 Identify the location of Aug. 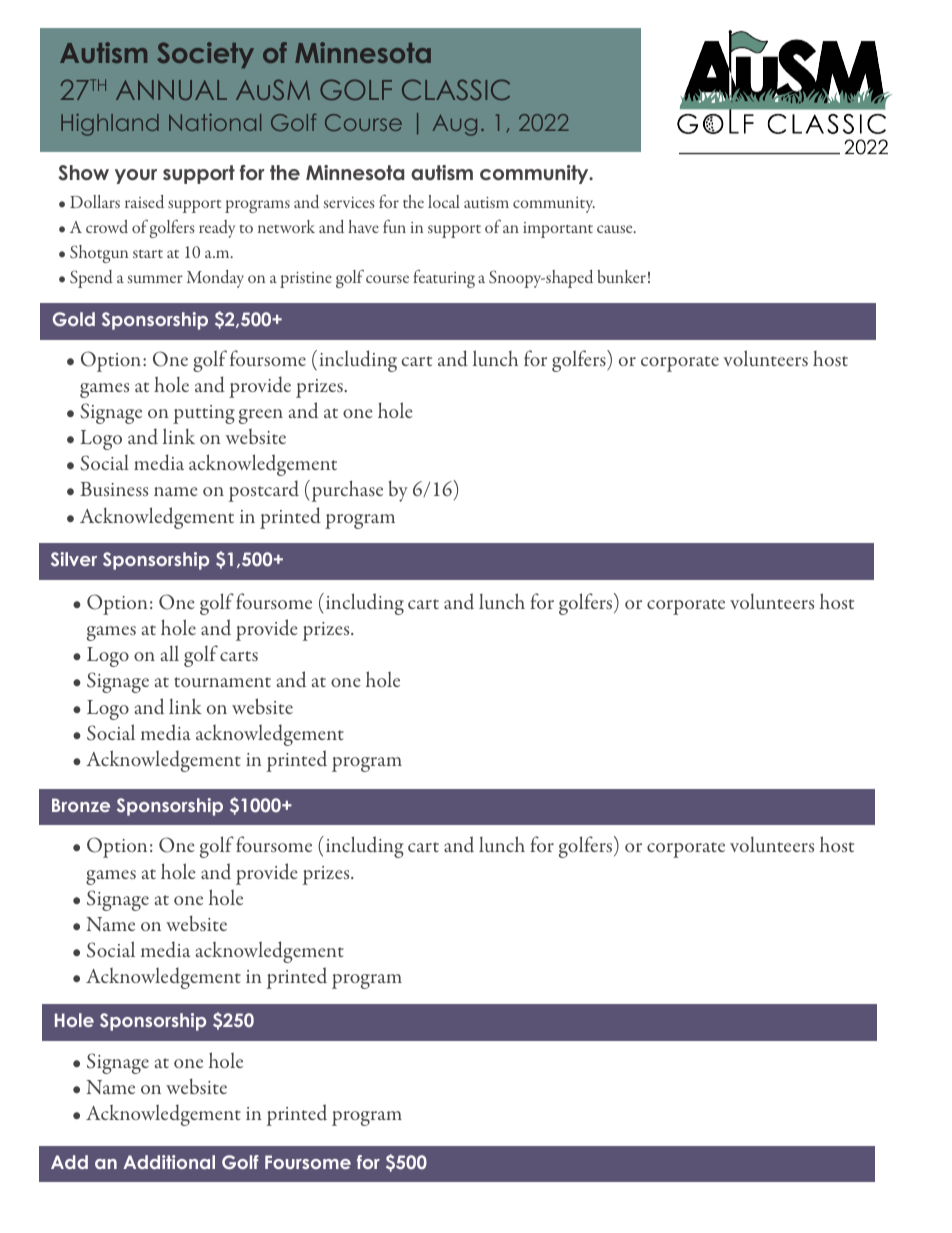
(455, 125).
